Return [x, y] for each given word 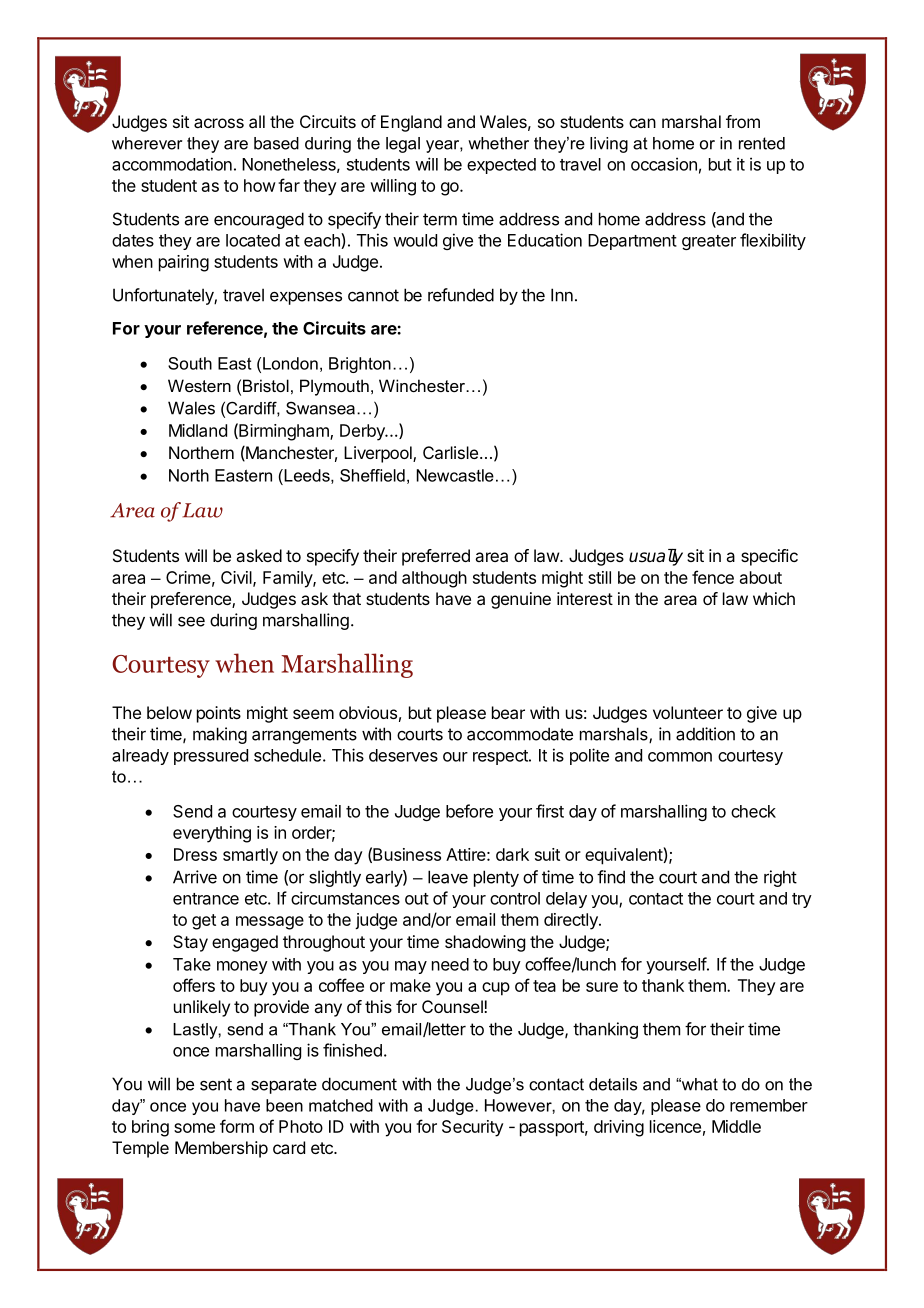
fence [713, 577]
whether [498, 143]
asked [259, 555]
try [802, 900]
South [190, 363]
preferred [436, 557]
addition [705, 734]
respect [501, 757]
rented [762, 143]
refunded [461, 295]
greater [709, 242]
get [204, 922]
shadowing [485, 943]
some [194, 1128]
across [219, 123]
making [220, 735]
